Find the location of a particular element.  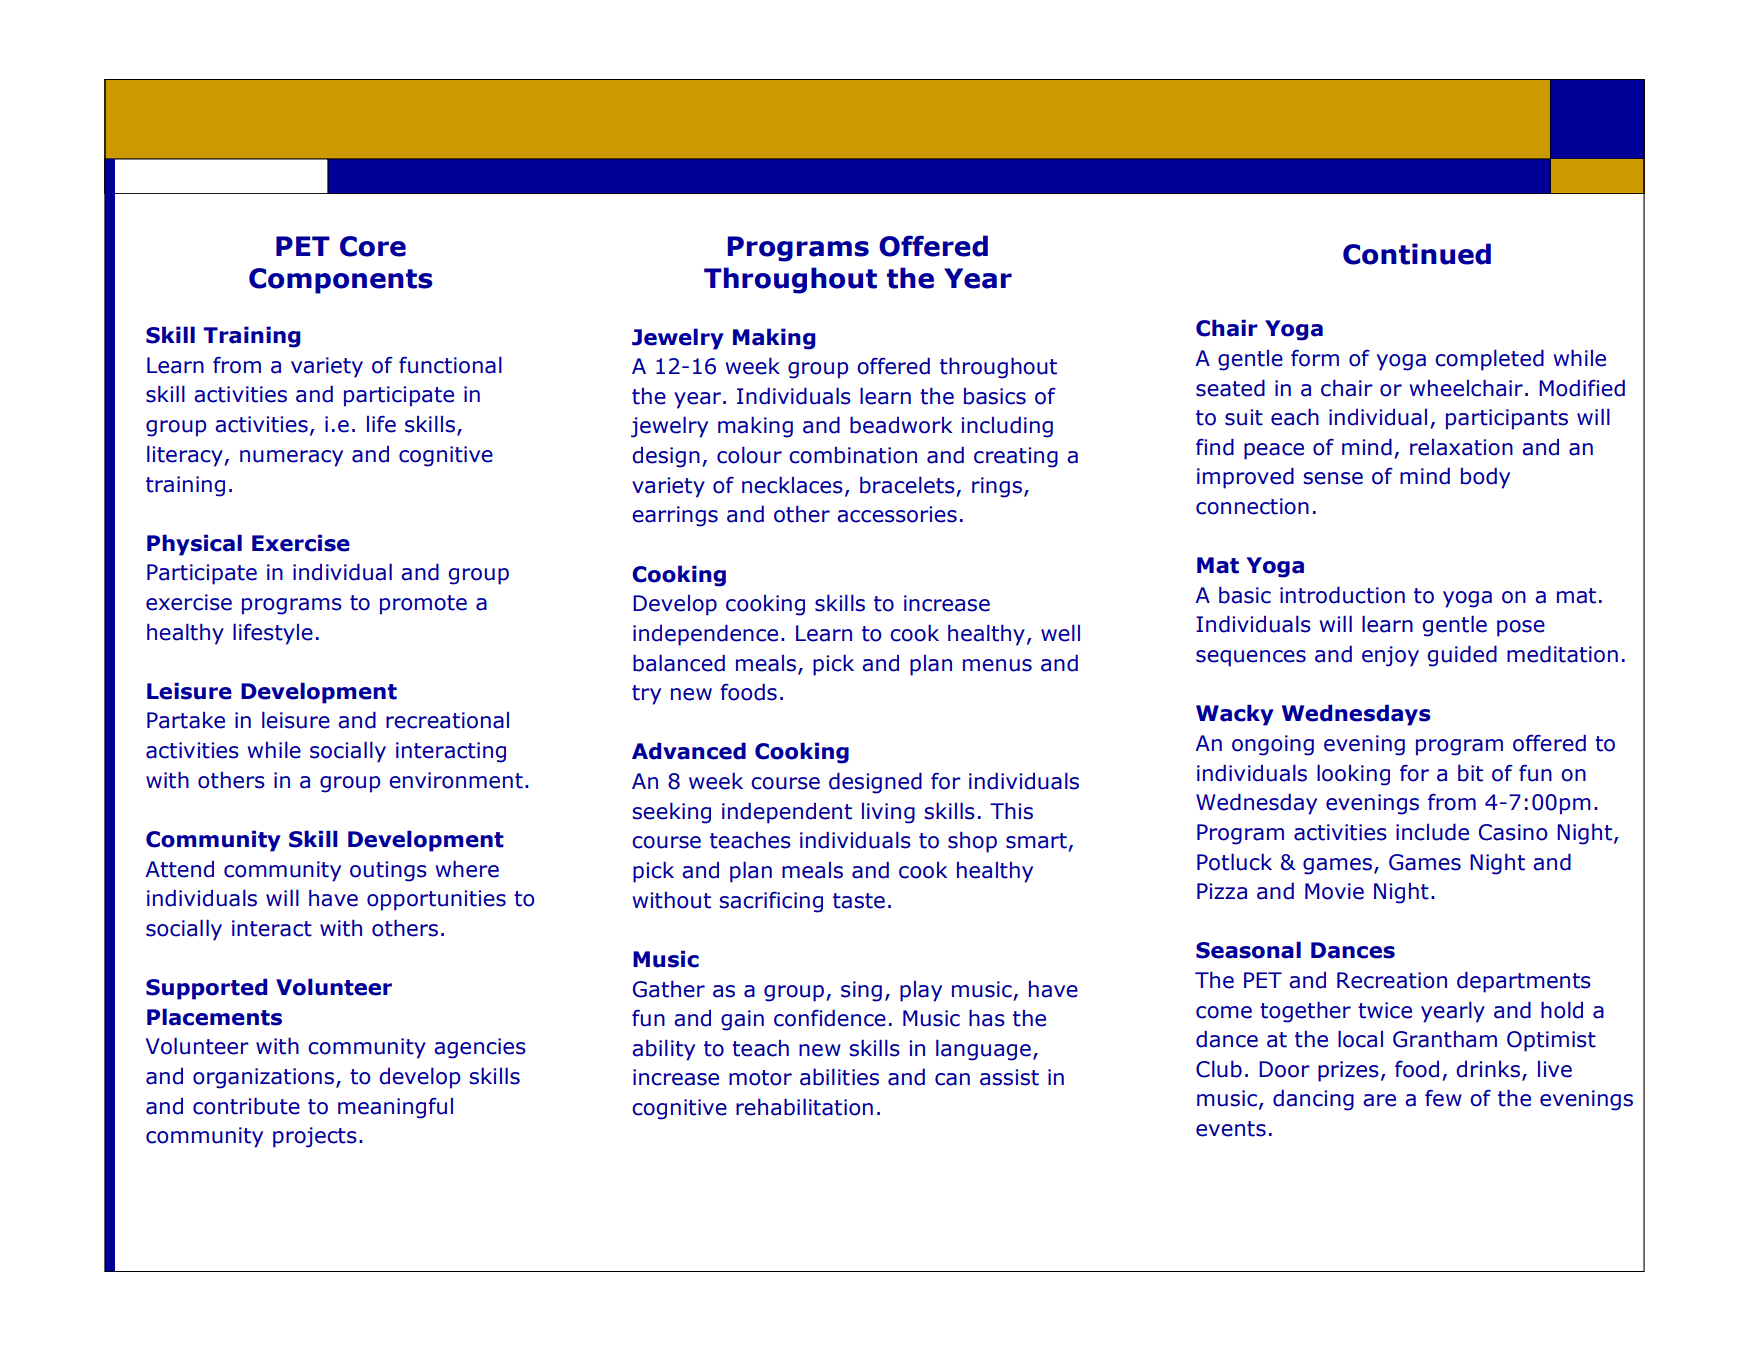

are is located at coordinates (1380, 1100).
